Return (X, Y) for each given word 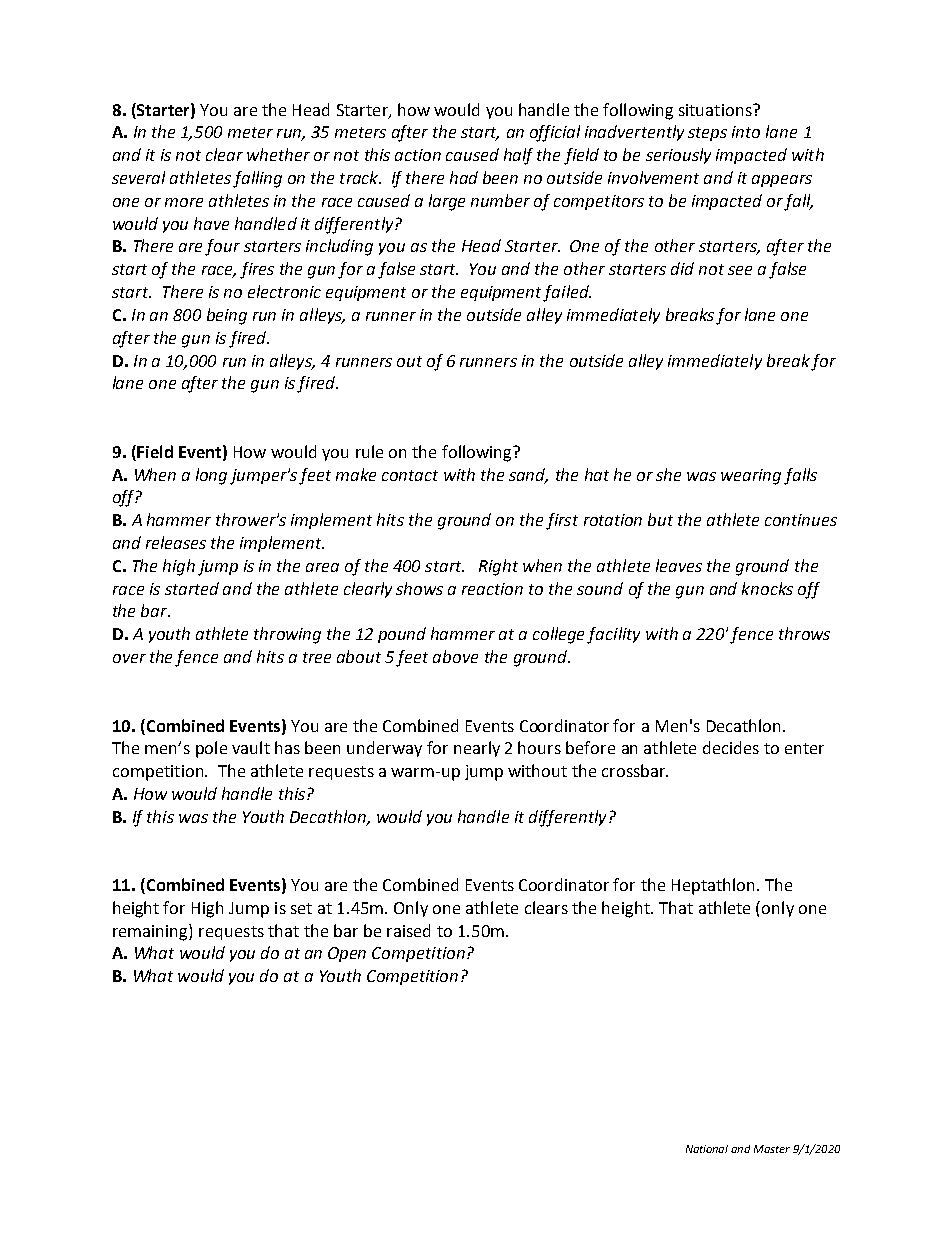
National (707, 1149)
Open (347, 954)
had (464, 177)
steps (707, 134)
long (211, 476)
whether (278, 154)
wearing (751, 477)
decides (731, 747)
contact (410, 475)
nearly (477, 749)
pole (211, 749)
